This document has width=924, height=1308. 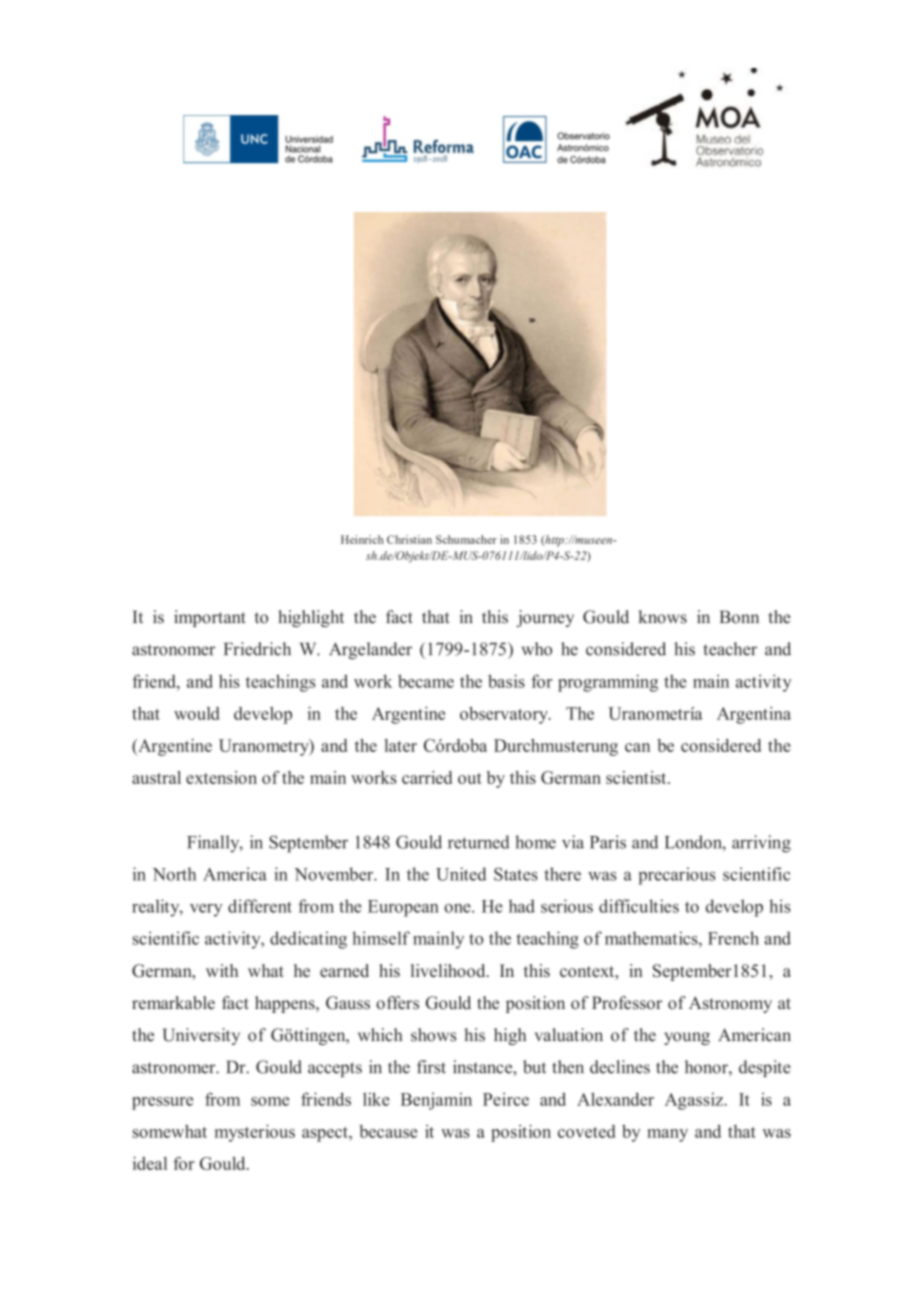 What do you see at coordinates (466, 539) in the document?
I see `Schumacher` at bounding box center [466, 539].
